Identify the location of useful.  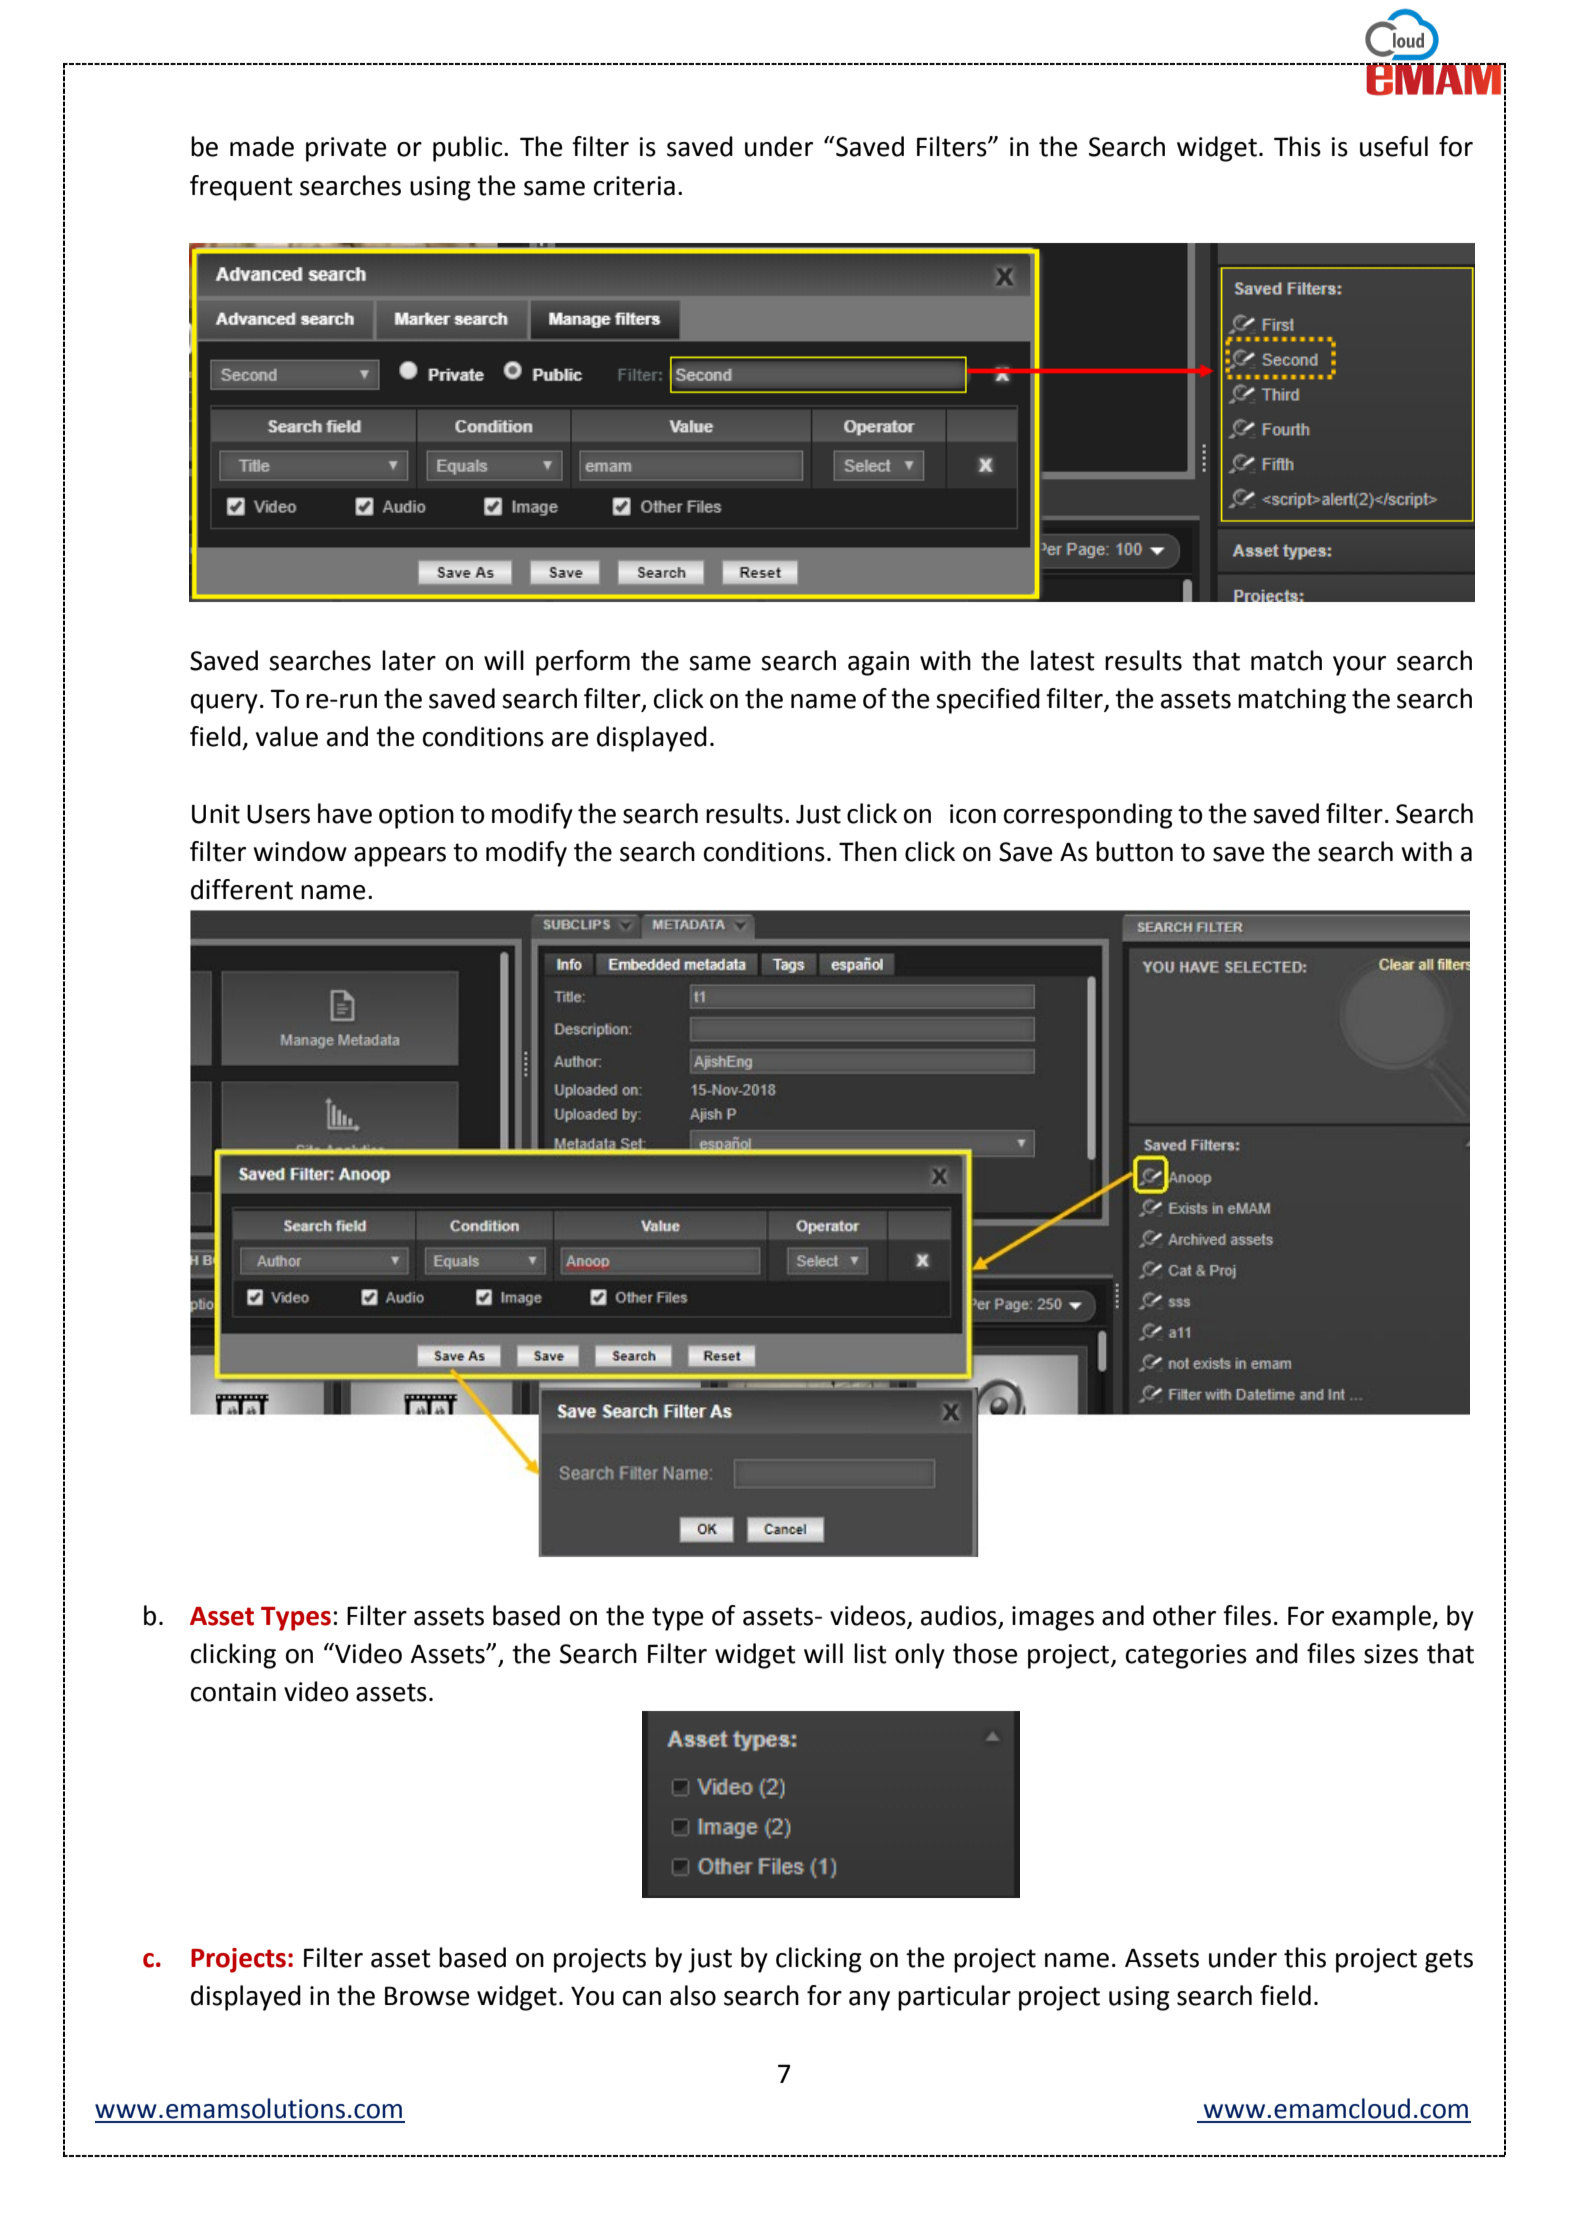
(1394, 146).
